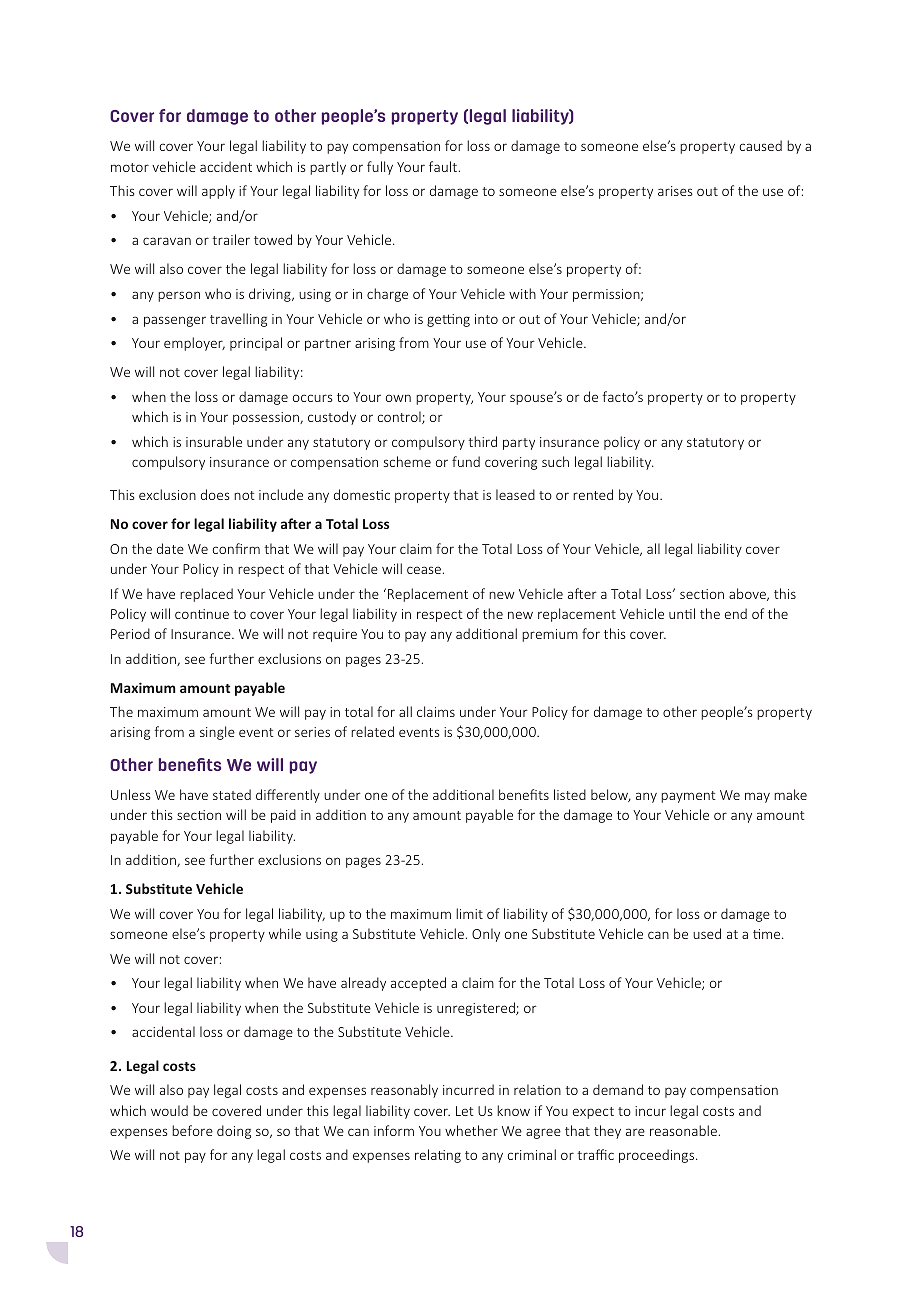 The image size is (924, 1308). Describe the element at coordinates (202, 614) in the screenshot. I see `continue` at that location.
